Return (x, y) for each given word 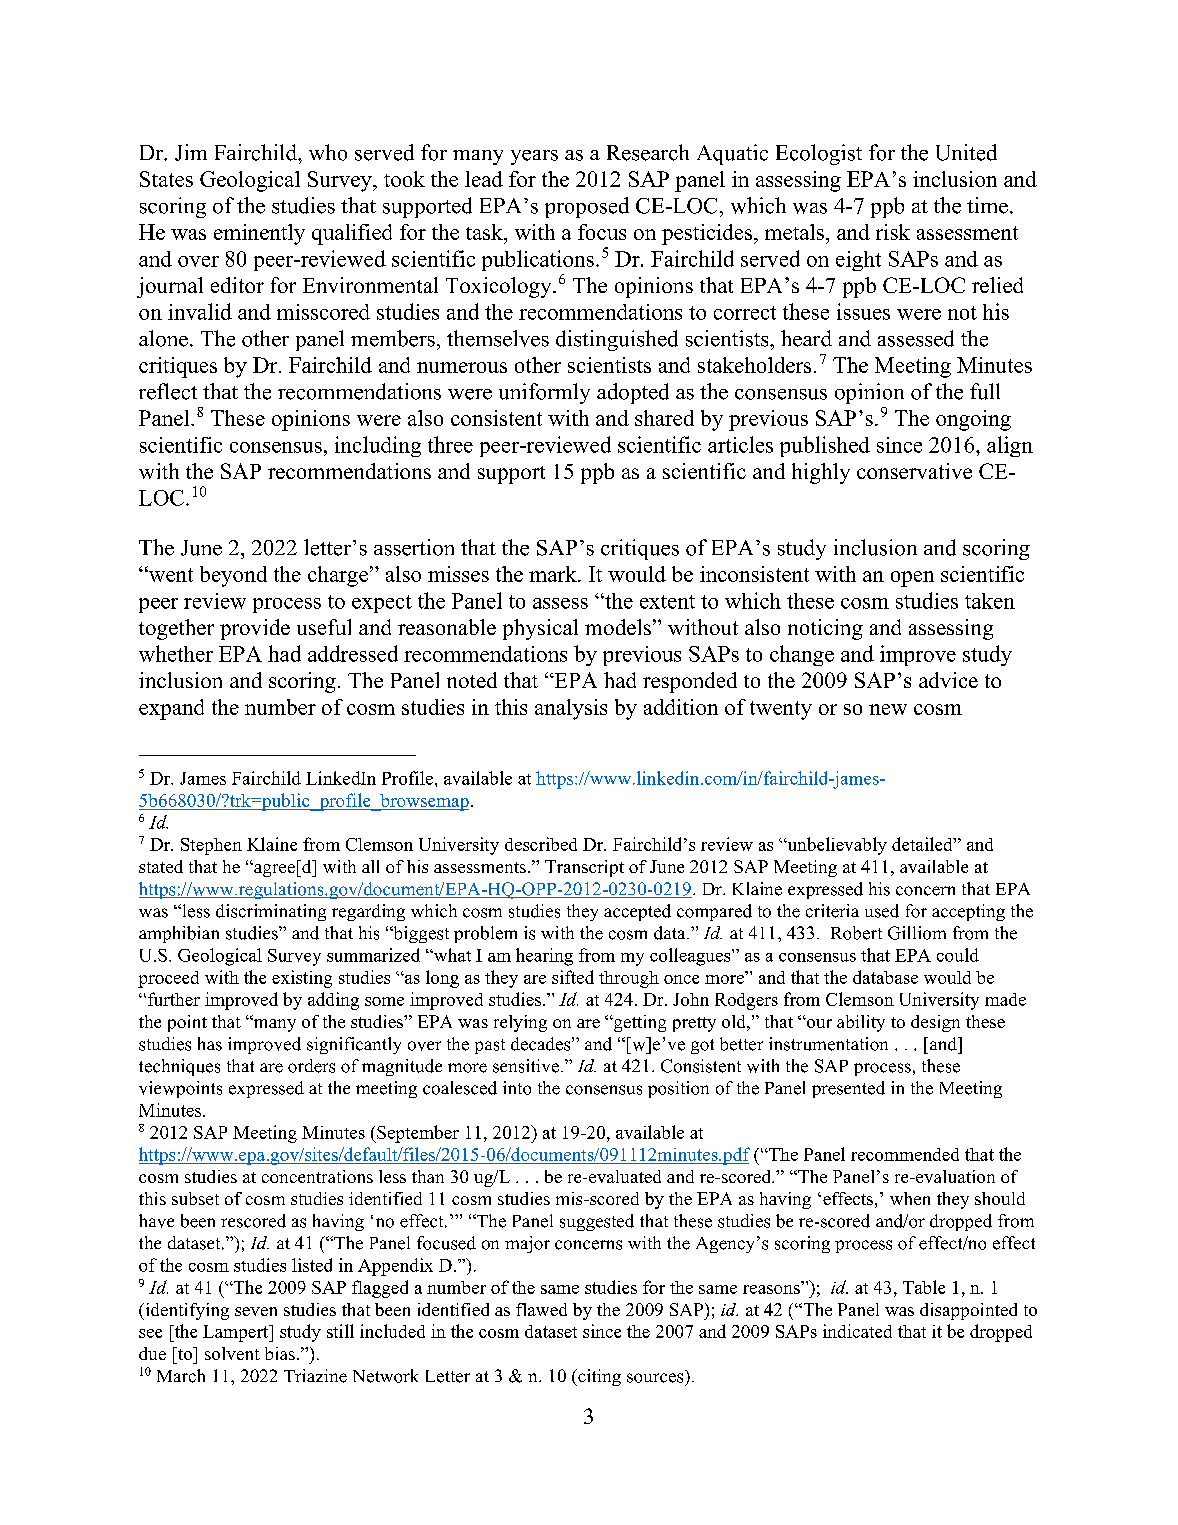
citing (598, 1377)
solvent (232, 1353)
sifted (573, 977)
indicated (857, 1331)
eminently (259, 234)
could (958, 955)
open (912, 579)
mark (554, 574)
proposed (587, 207)
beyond (233, 576)
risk (893, 232)
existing (302, 979)
